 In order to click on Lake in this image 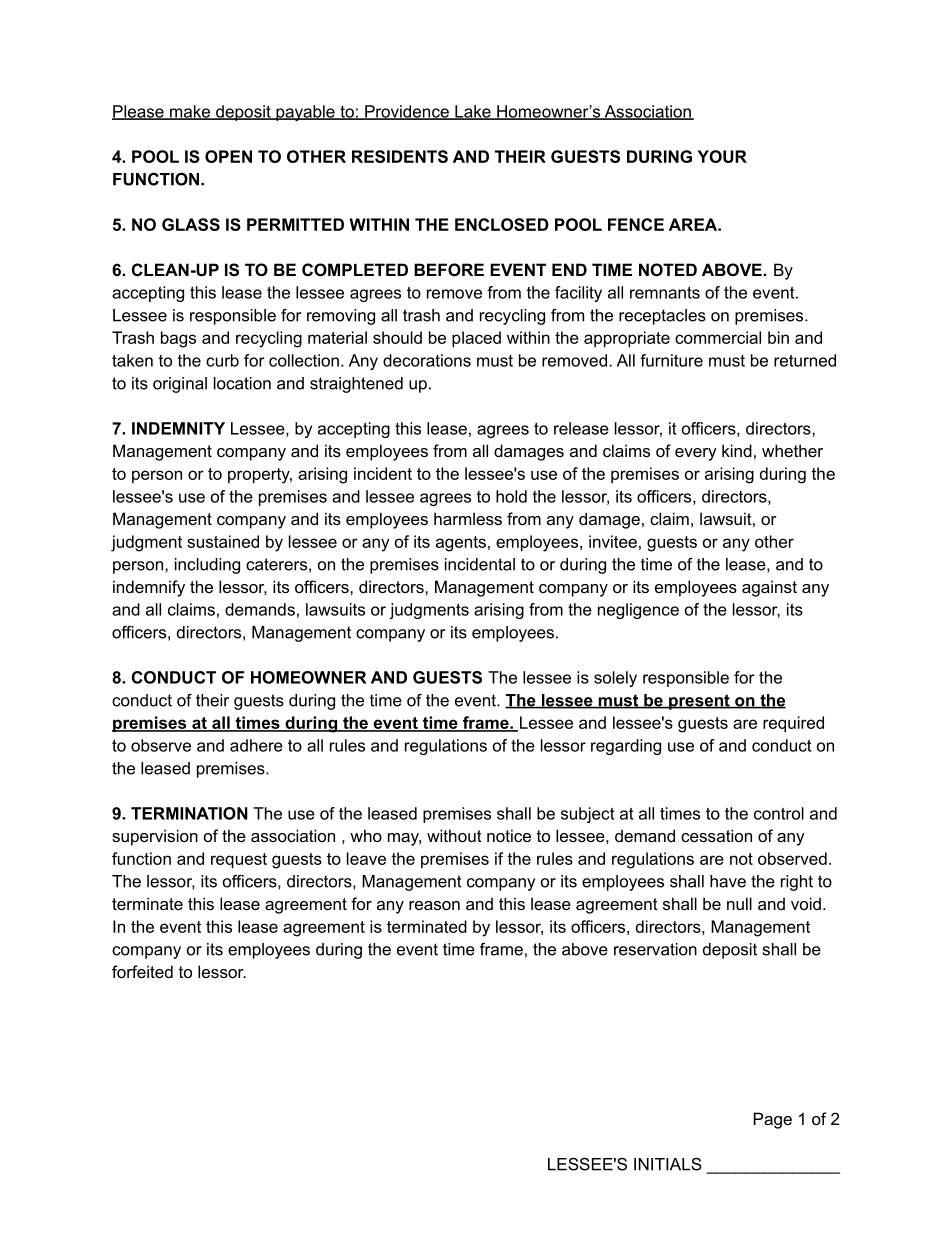, I will do `click(473, 112)`.
